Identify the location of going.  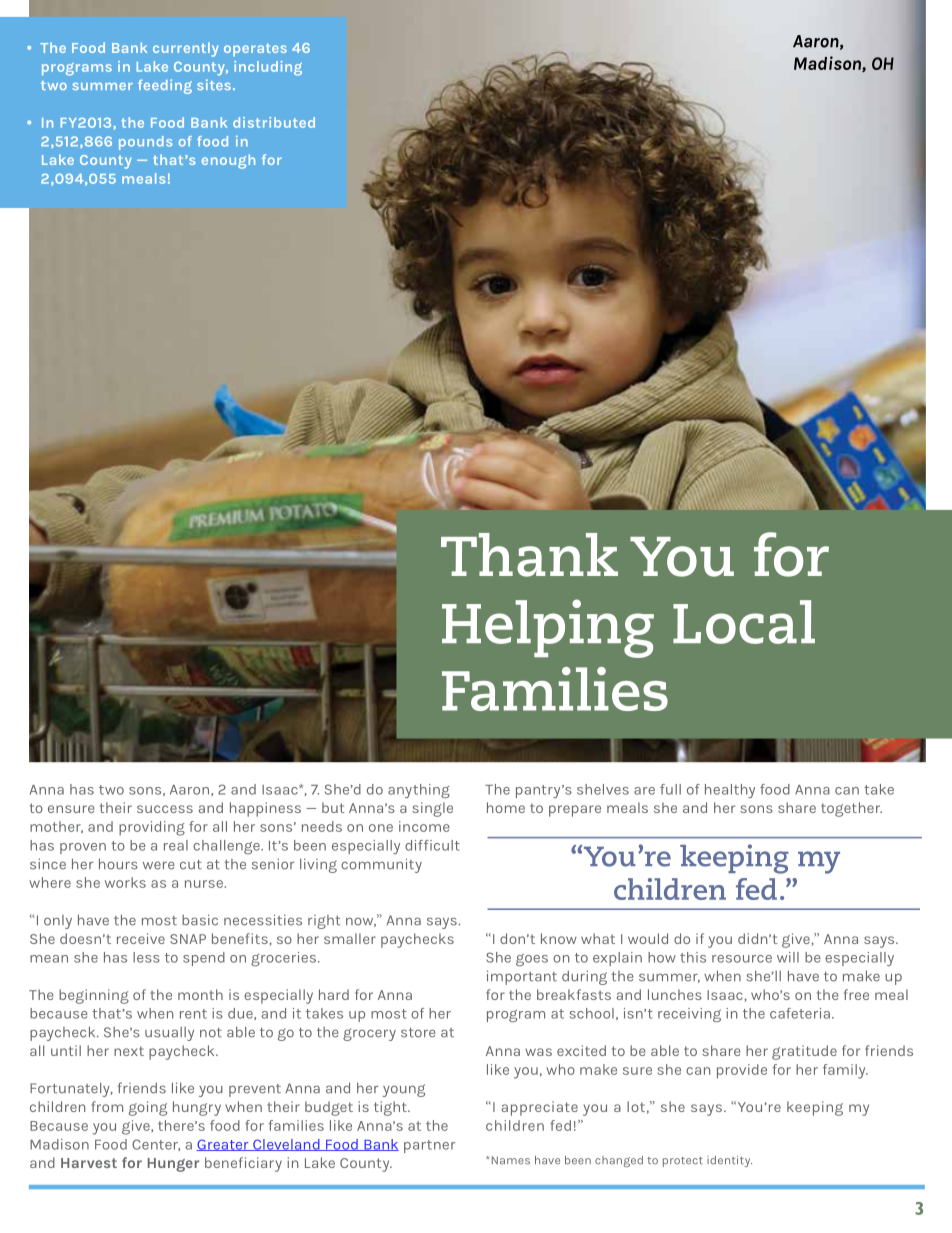
(148, 1108).
